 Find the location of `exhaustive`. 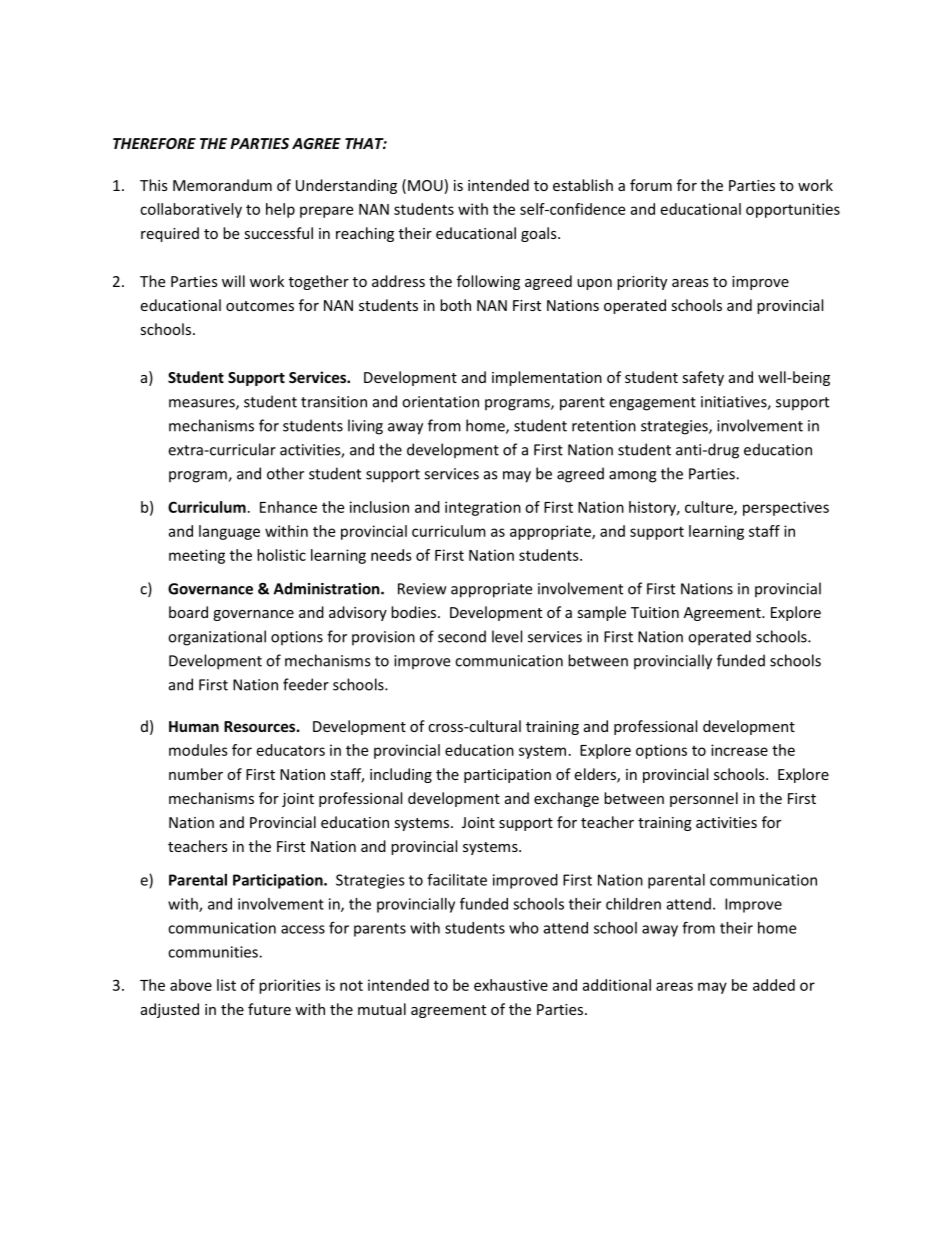

exhaustive is located at coordinates (511, 985).
